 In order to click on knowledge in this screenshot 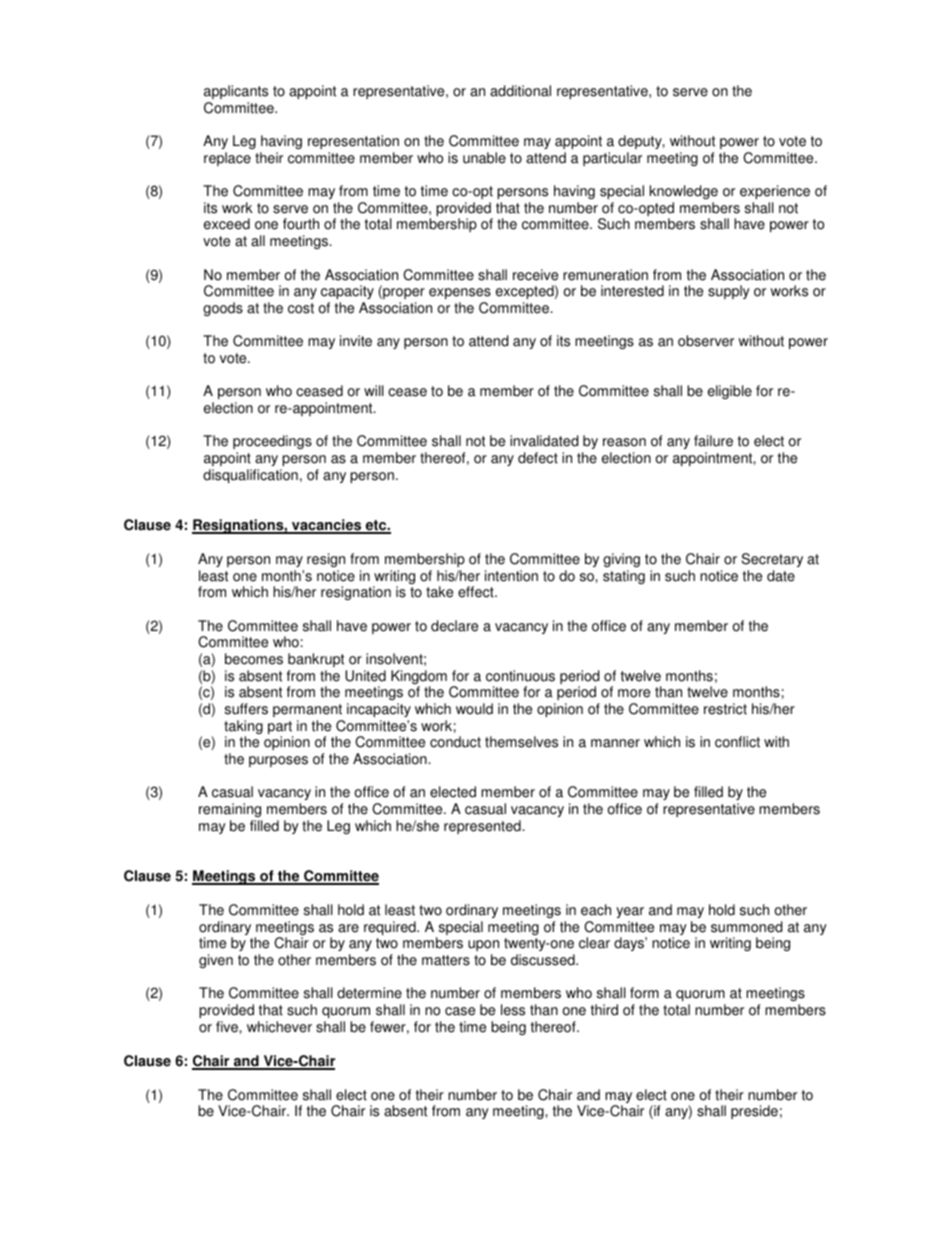, I will do `click(684, 192)`.
